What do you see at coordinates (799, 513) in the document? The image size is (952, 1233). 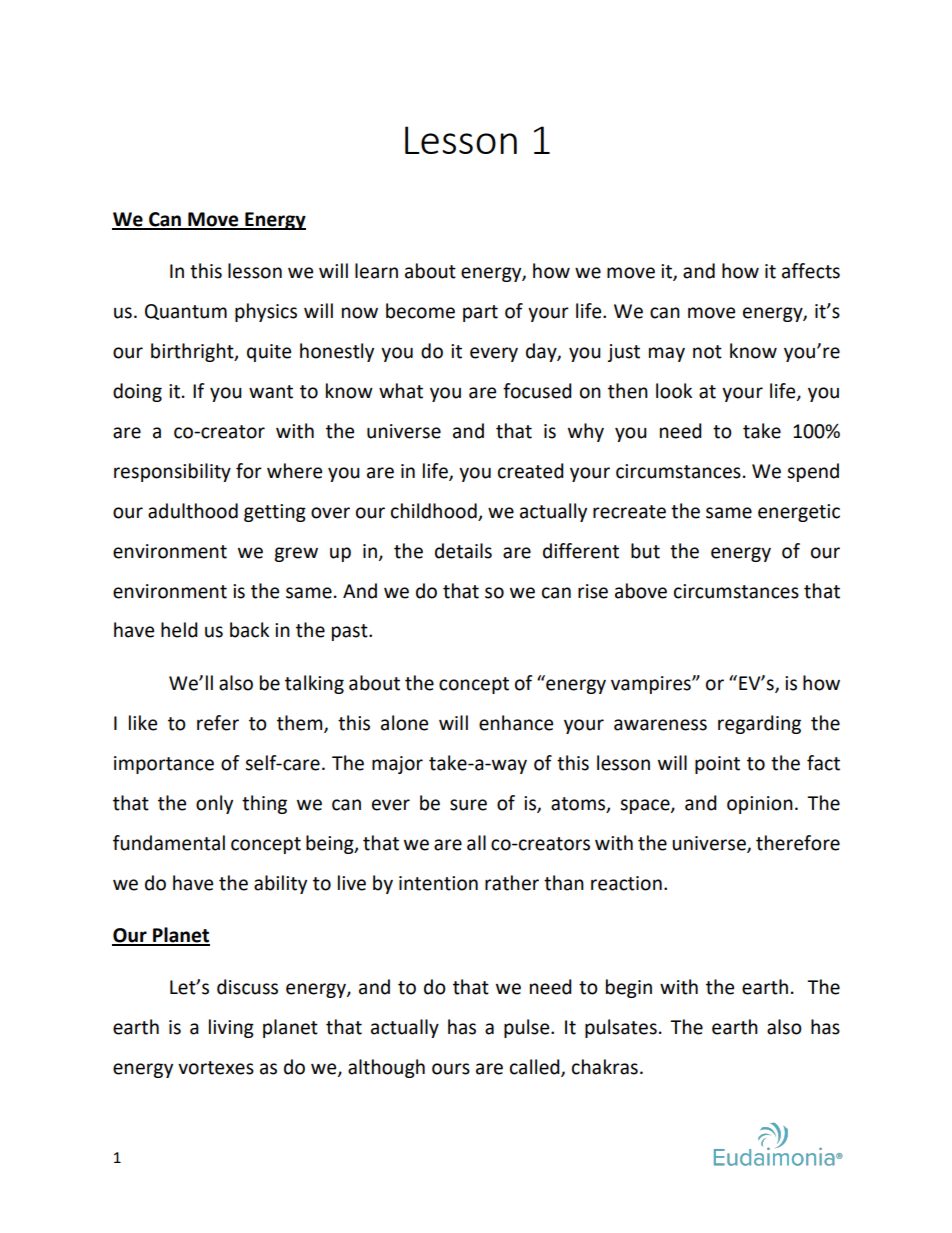 I see `energetic` at bounding box center [799, 513].
